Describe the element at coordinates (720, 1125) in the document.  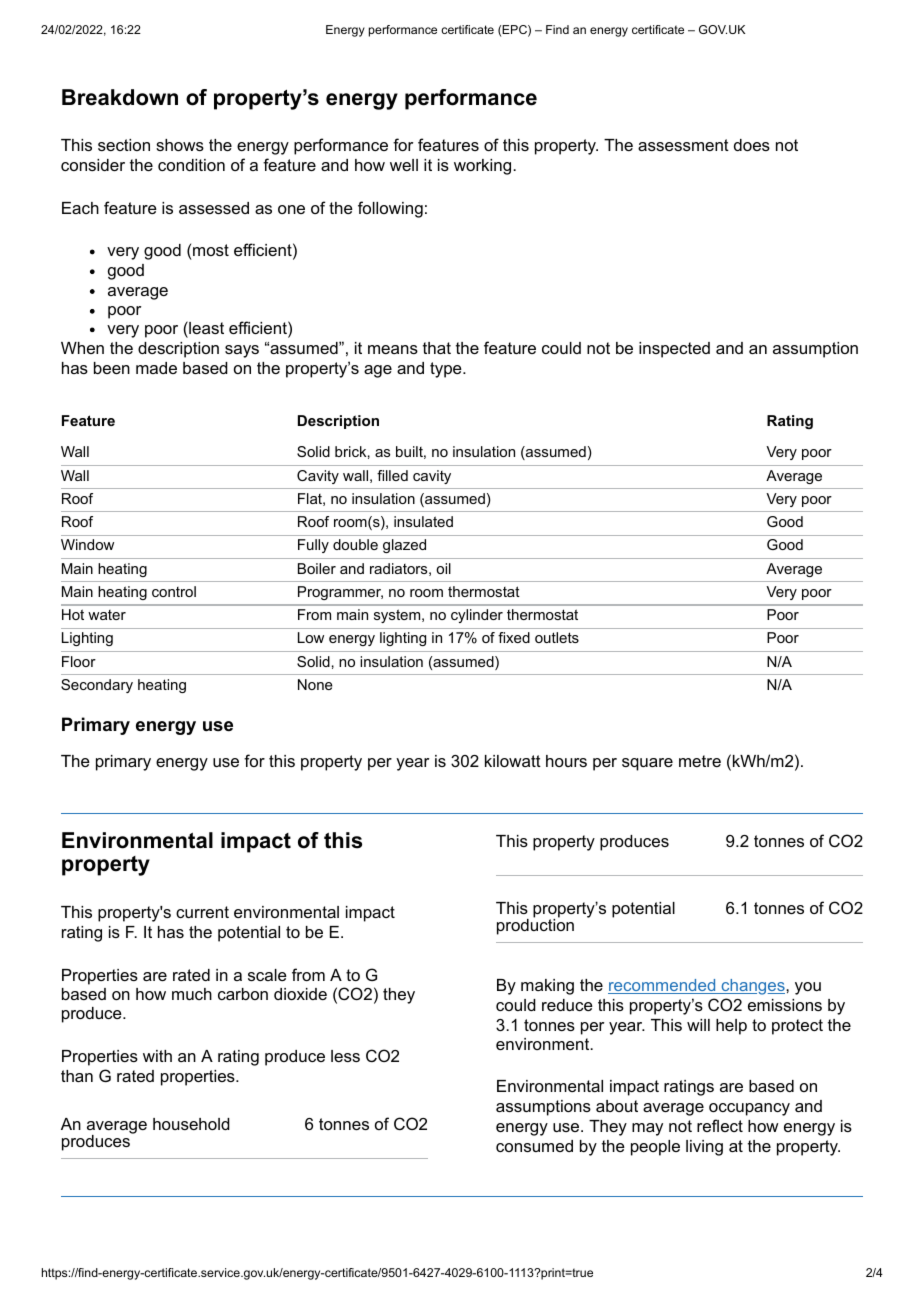
I see `reflect` at that location.
